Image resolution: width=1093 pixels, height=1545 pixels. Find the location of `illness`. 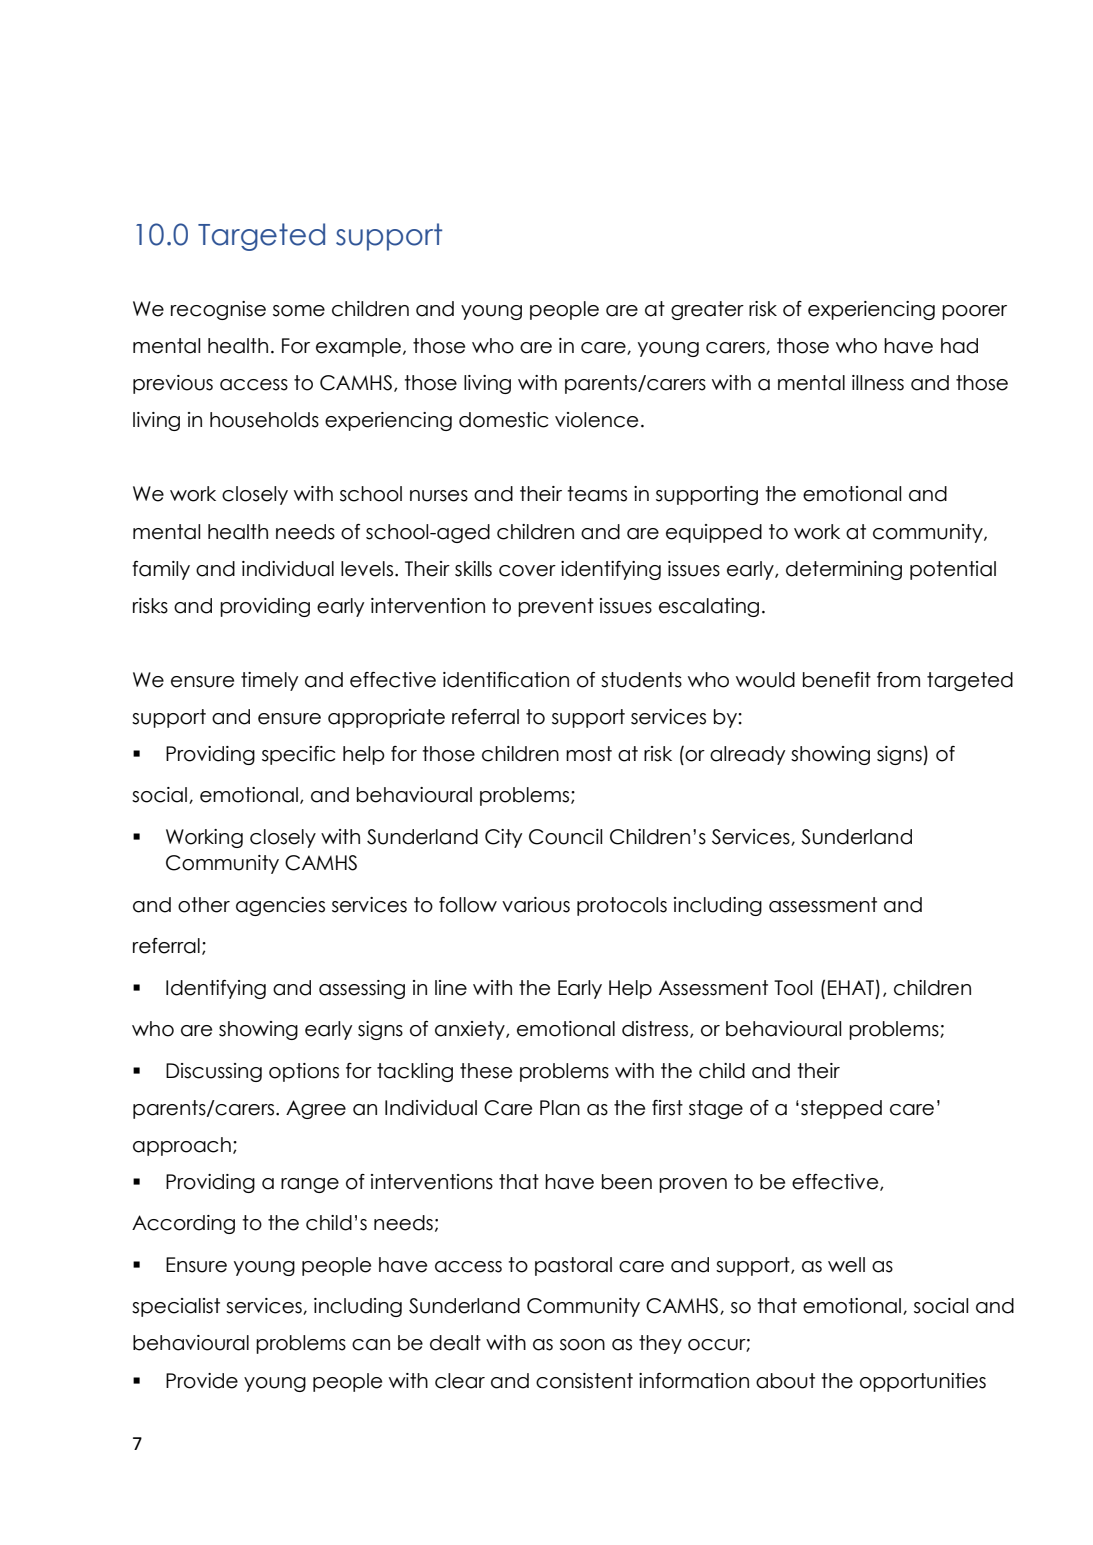

illness is located at coordinates (878, 383).
